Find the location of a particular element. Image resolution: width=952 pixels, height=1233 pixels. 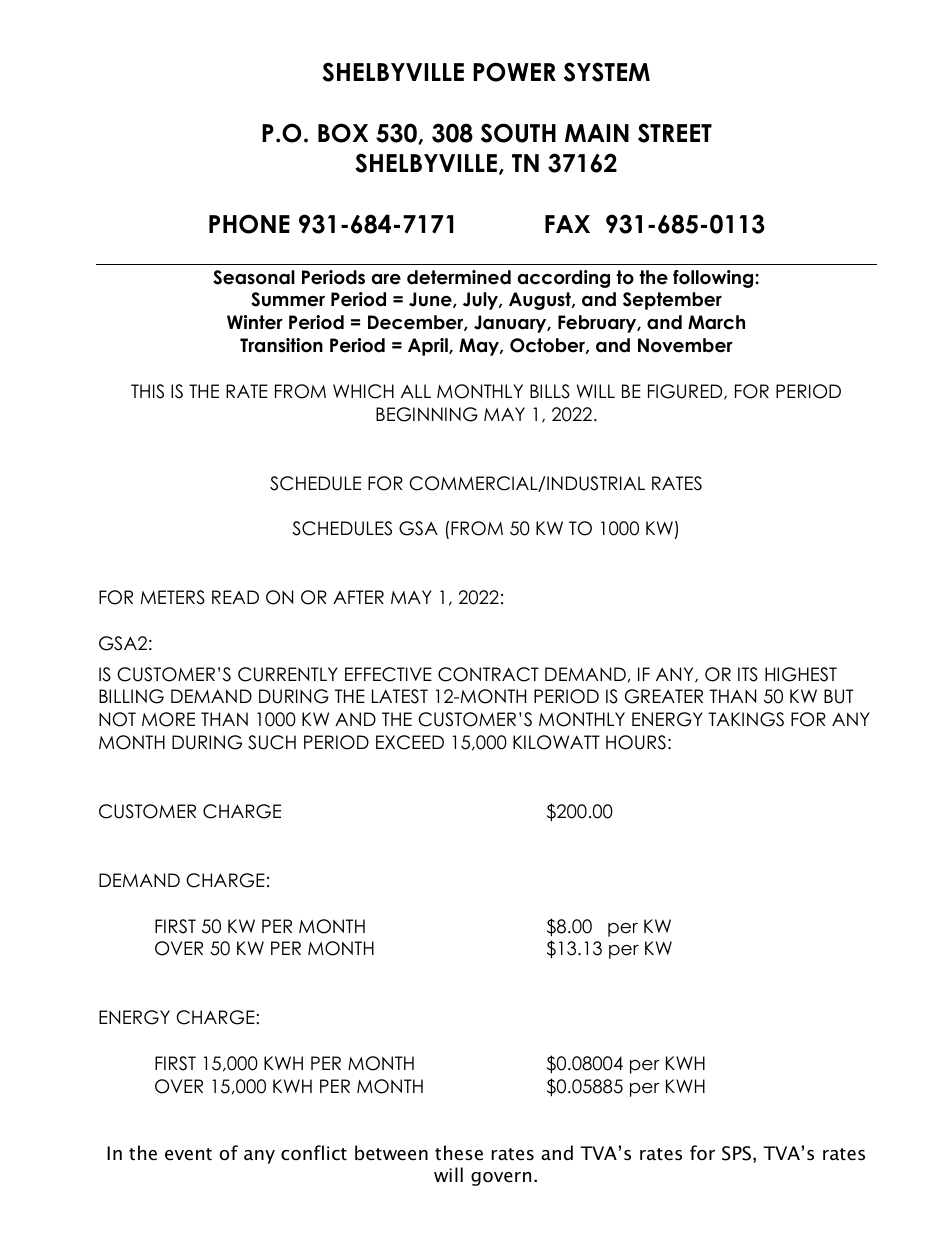

event is located at coordinates (188, 1154).
